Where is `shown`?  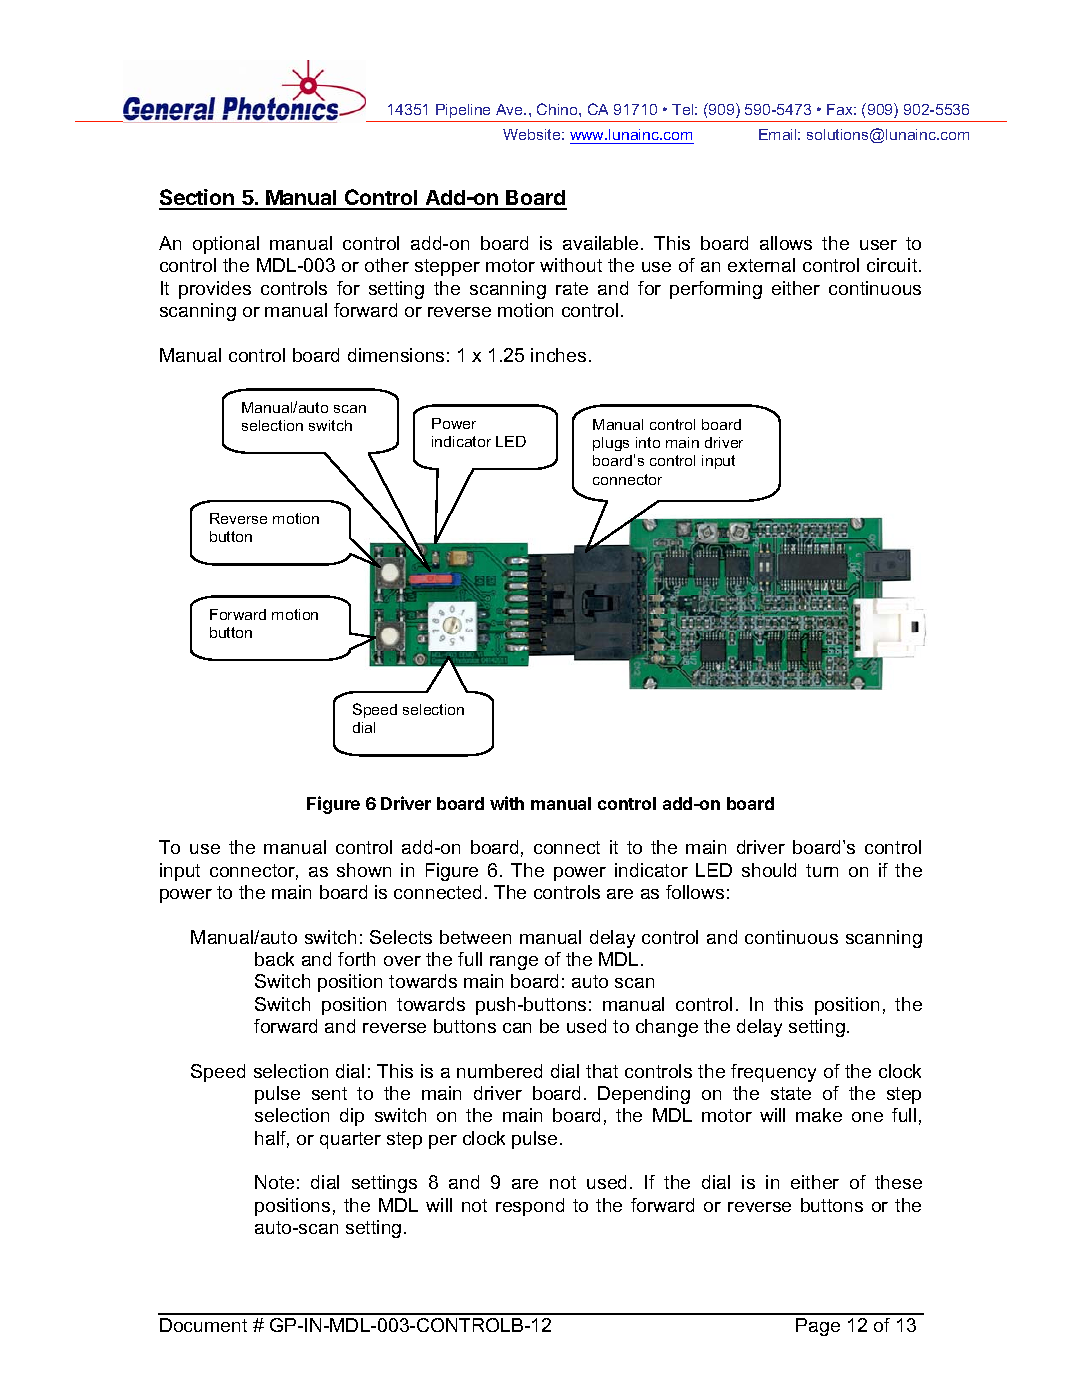 shown is located at coordinates (364, 870).
